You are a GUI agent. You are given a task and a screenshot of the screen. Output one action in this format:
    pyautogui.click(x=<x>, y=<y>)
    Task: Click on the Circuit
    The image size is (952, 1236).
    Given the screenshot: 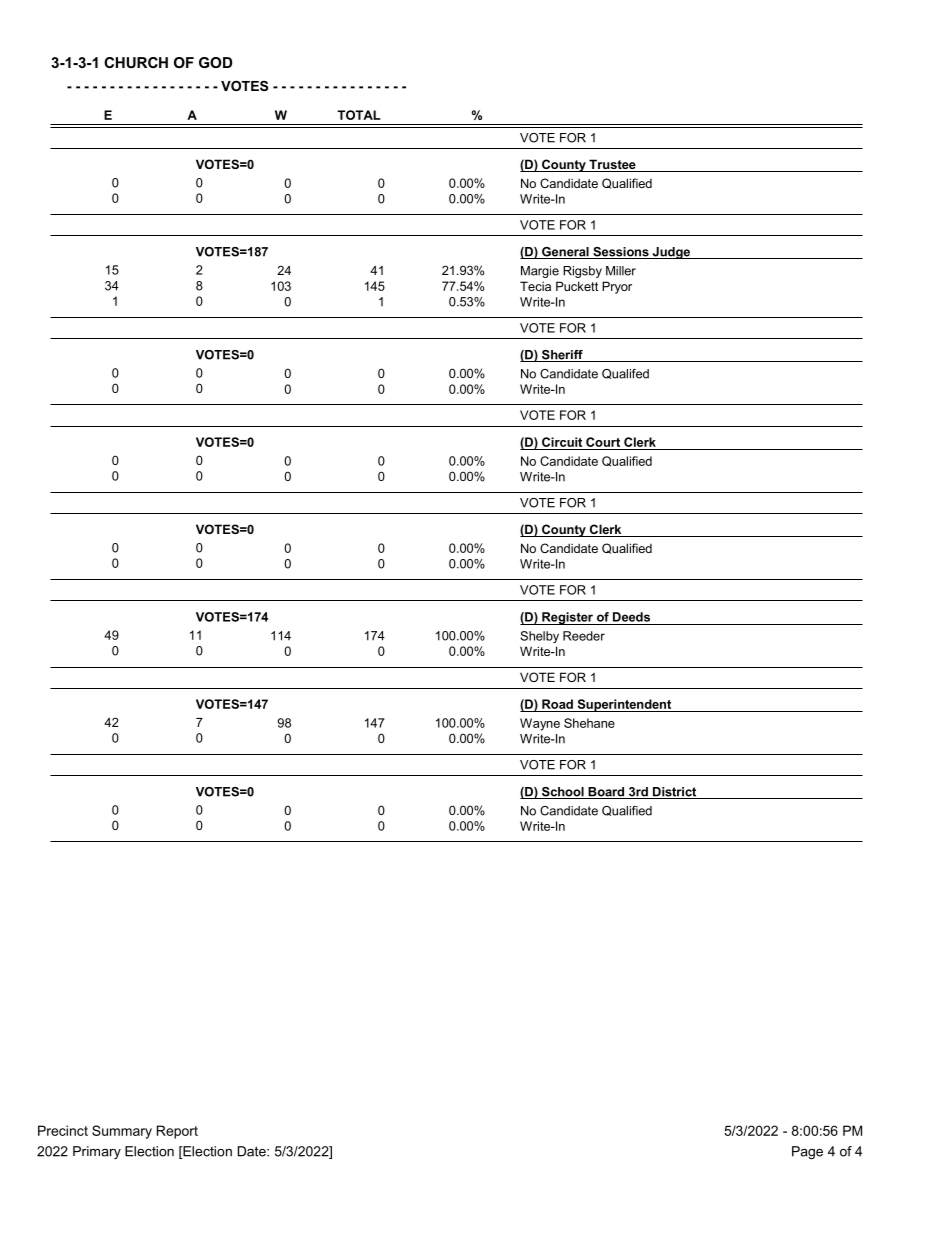 What is the action you would take?
    pyautogui.click(x=562, y=442)
